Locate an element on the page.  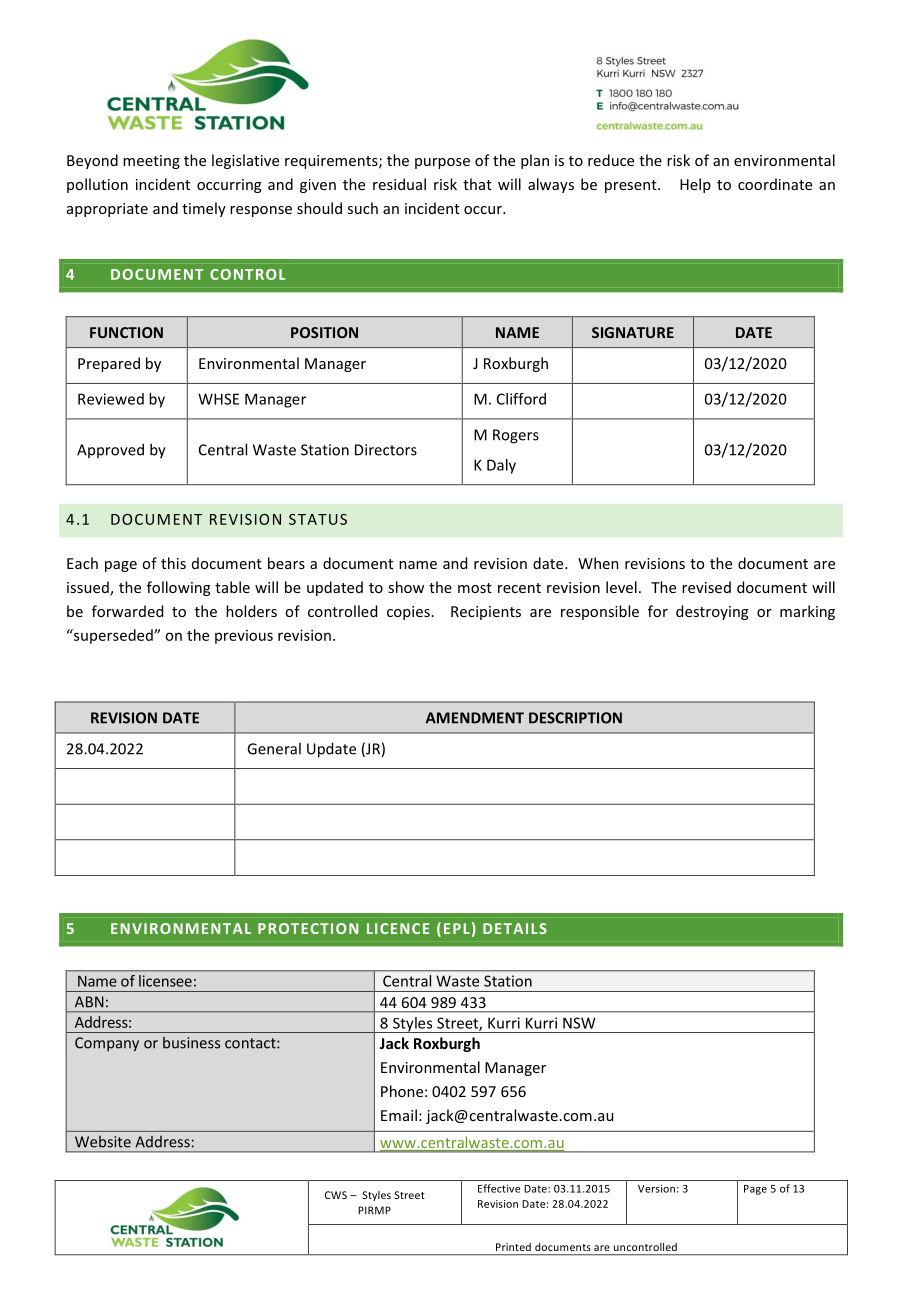
DETAILS is located at coordinates (515, 928).
